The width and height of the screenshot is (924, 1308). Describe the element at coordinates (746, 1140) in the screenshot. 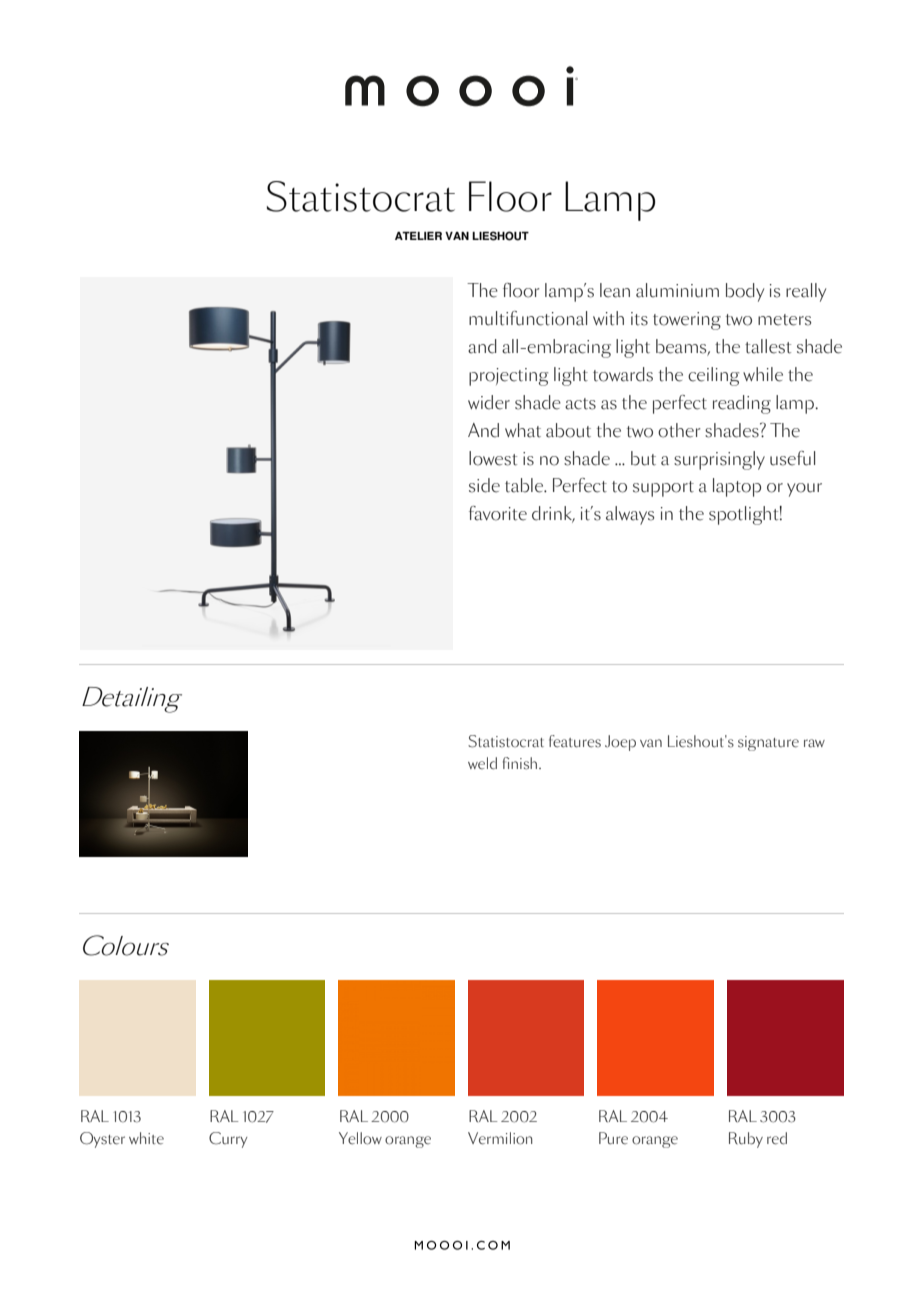

I see `Ruby` at that location.
